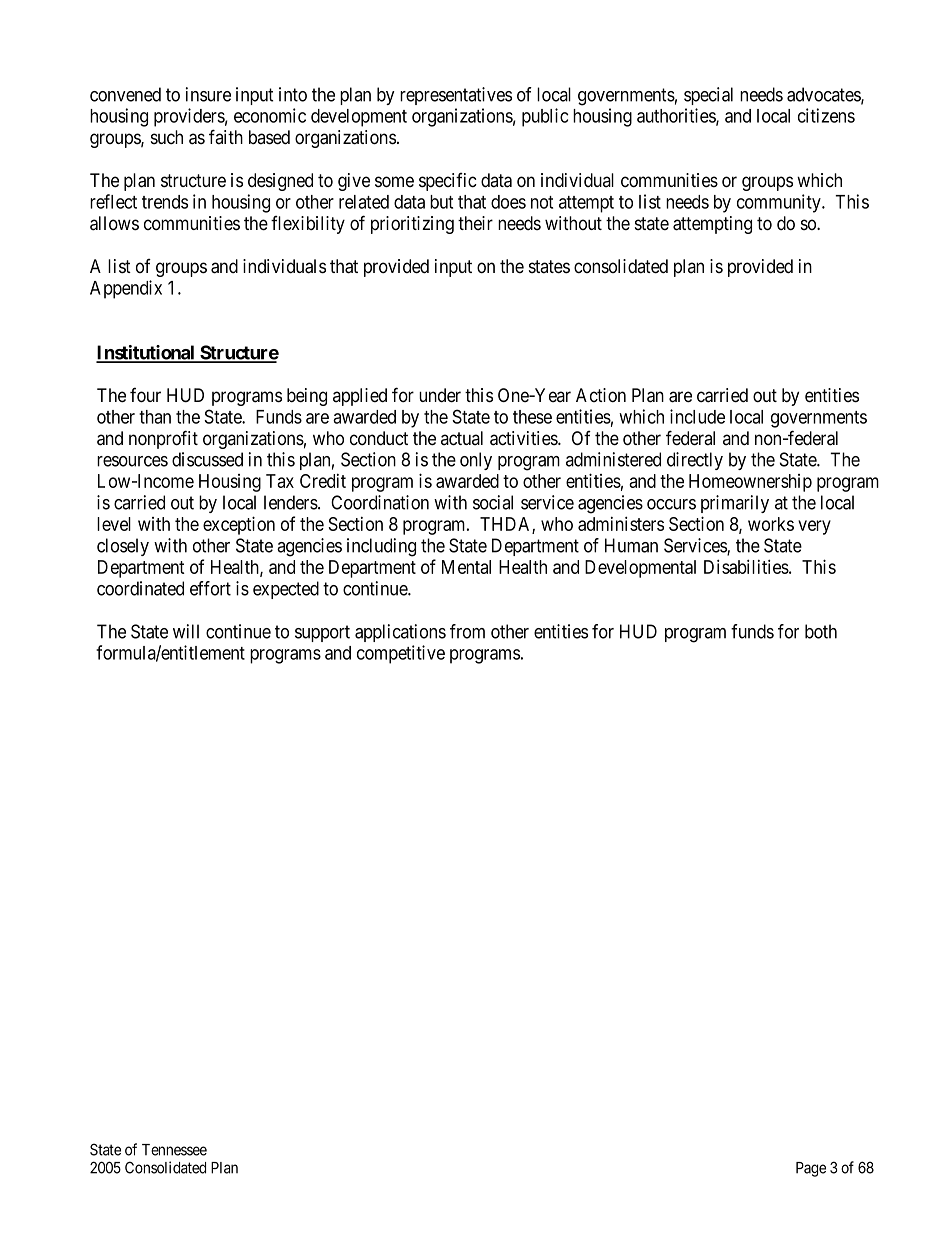 Image resolution: width=952 pixels, height=1233 pixels. I want to click on only, so click(476, 461).
